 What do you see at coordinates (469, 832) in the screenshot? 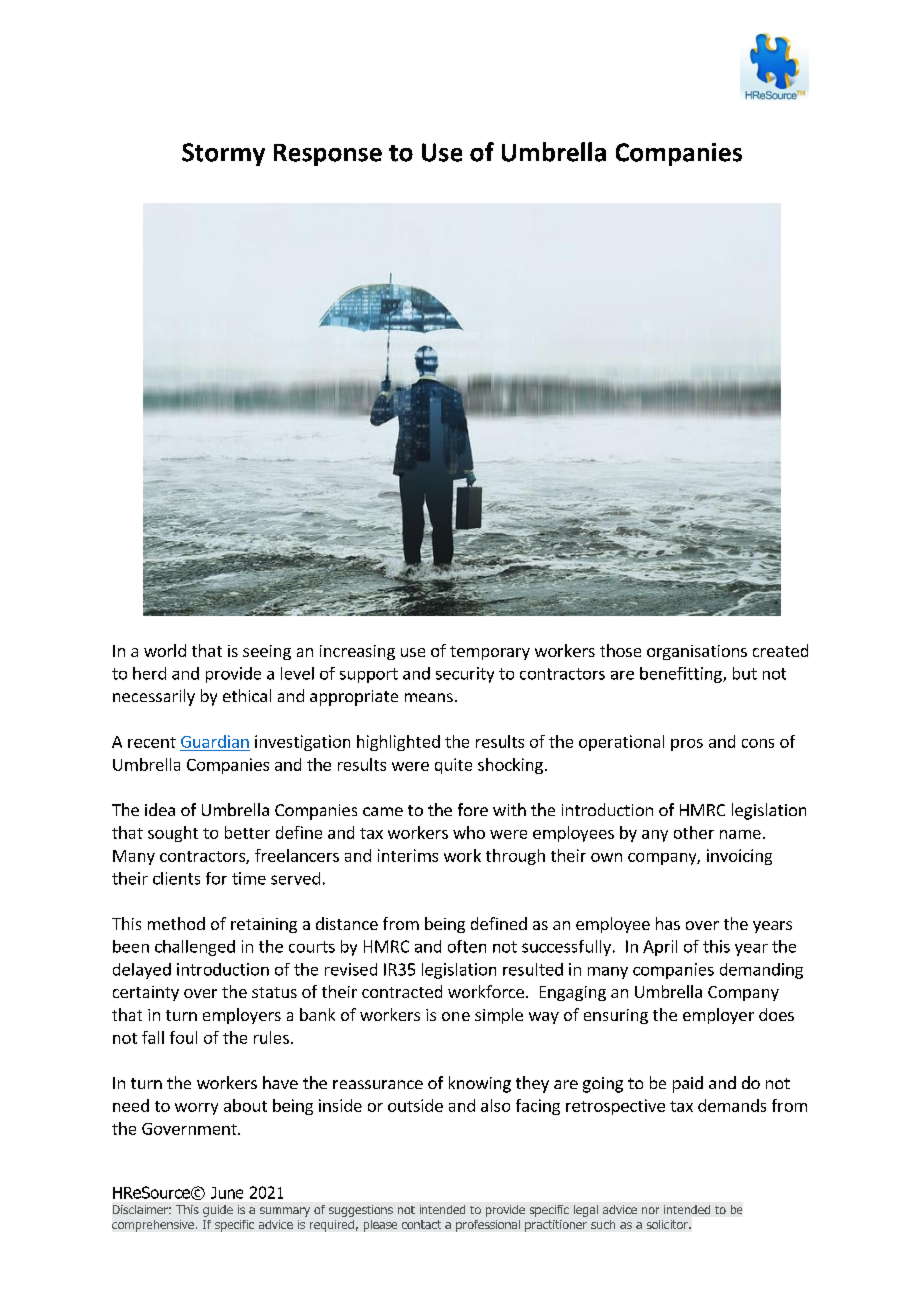
I see `who` at bounding box center [469, 832].
